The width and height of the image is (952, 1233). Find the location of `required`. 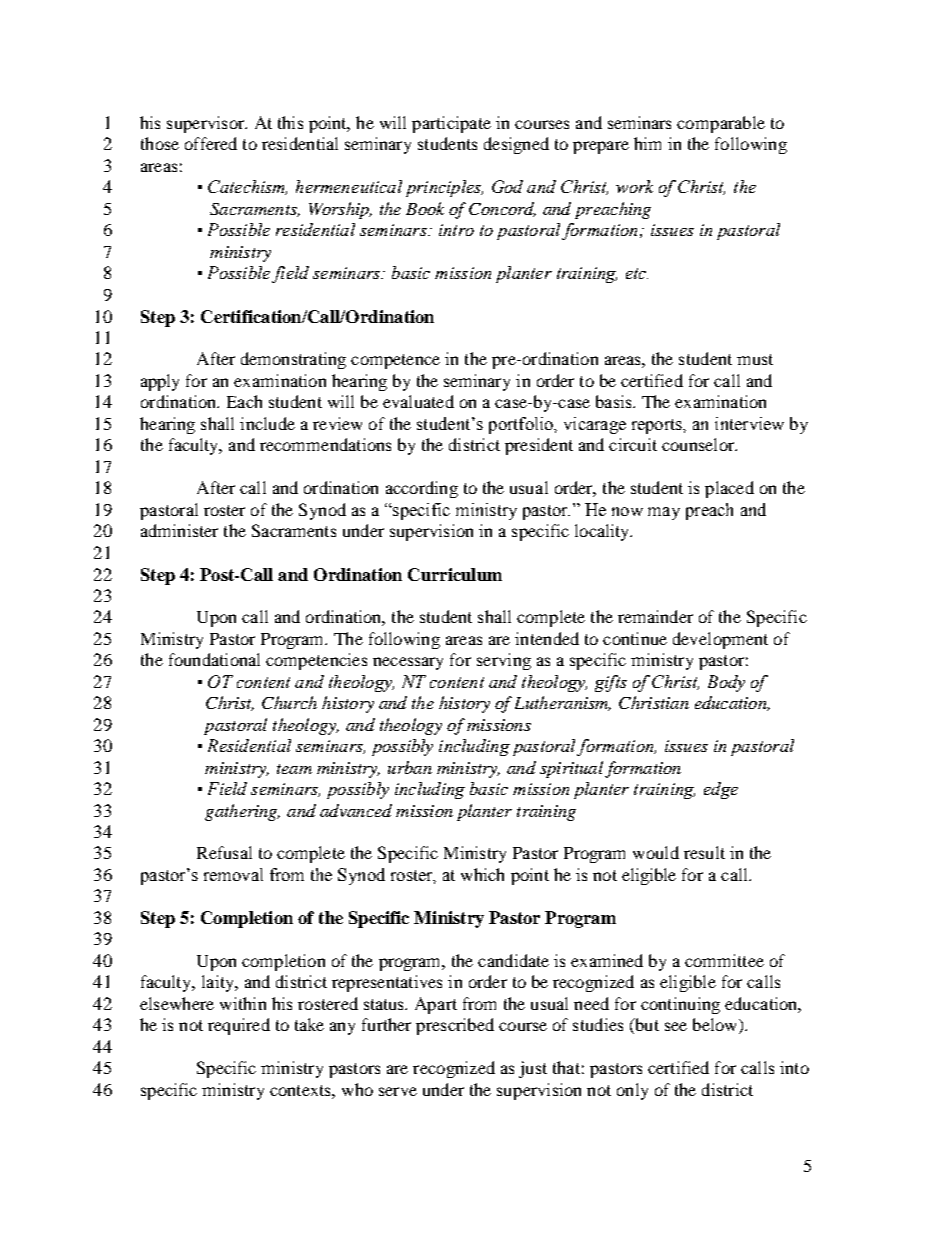

required is located at coordinates (239, 1026).
